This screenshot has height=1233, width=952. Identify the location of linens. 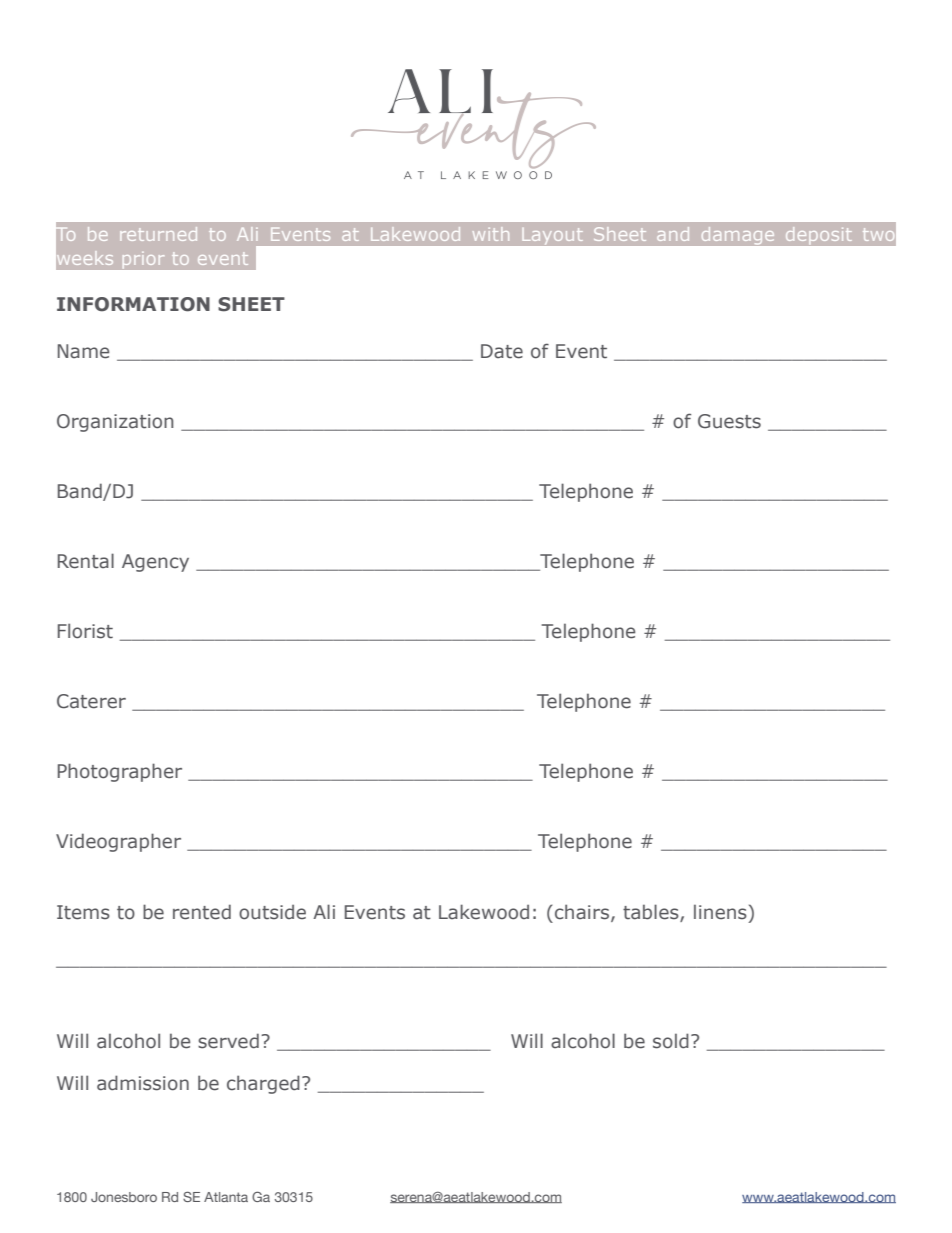
(720, 912).
